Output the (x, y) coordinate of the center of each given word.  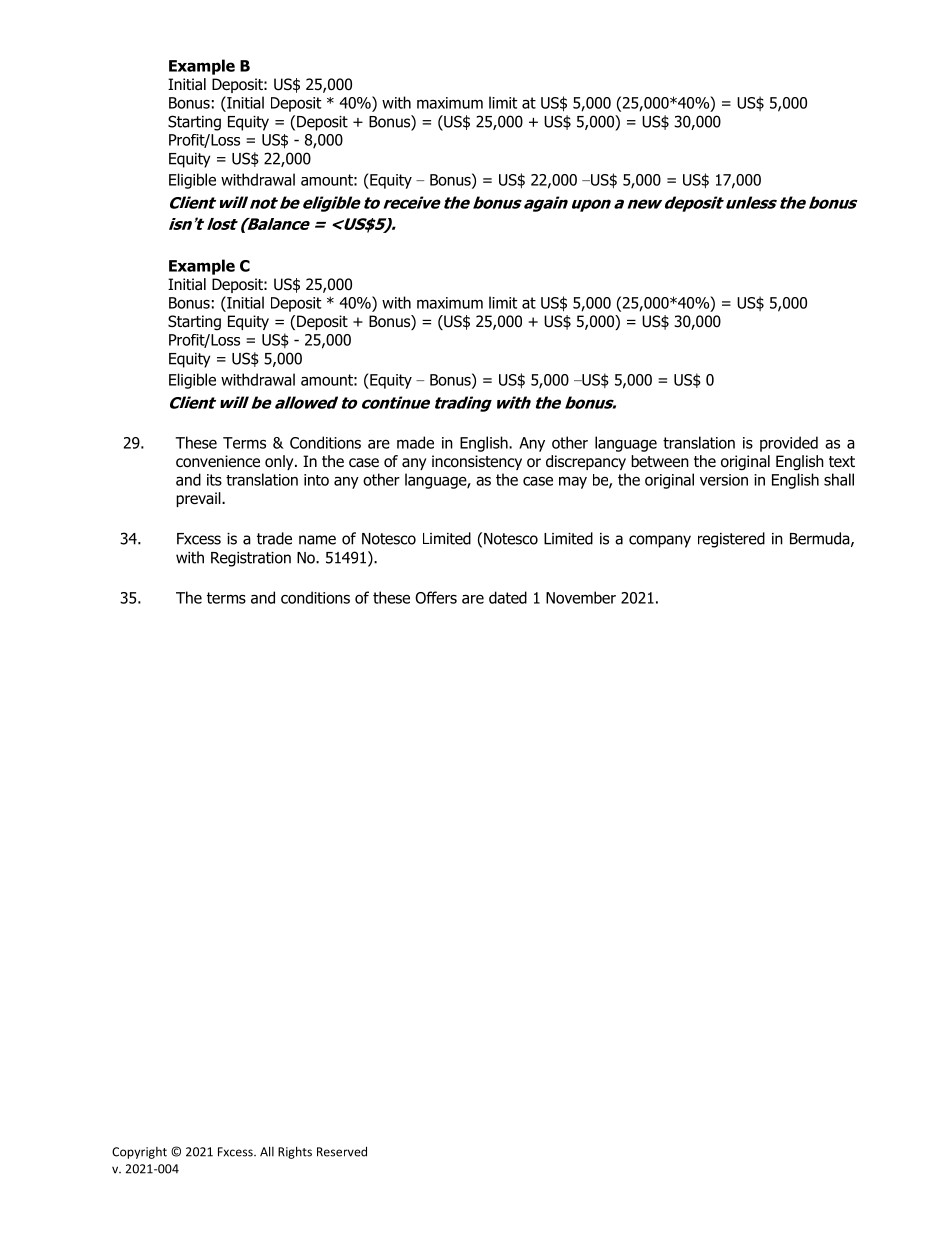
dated (508, 597)
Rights (295, 1152)
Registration (251, 559)
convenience (218, 461)
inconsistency (477, 462)
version (724, 480)
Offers (436, 597)
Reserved (342, 1151)
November (581, 597)
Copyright (139, 1153)
